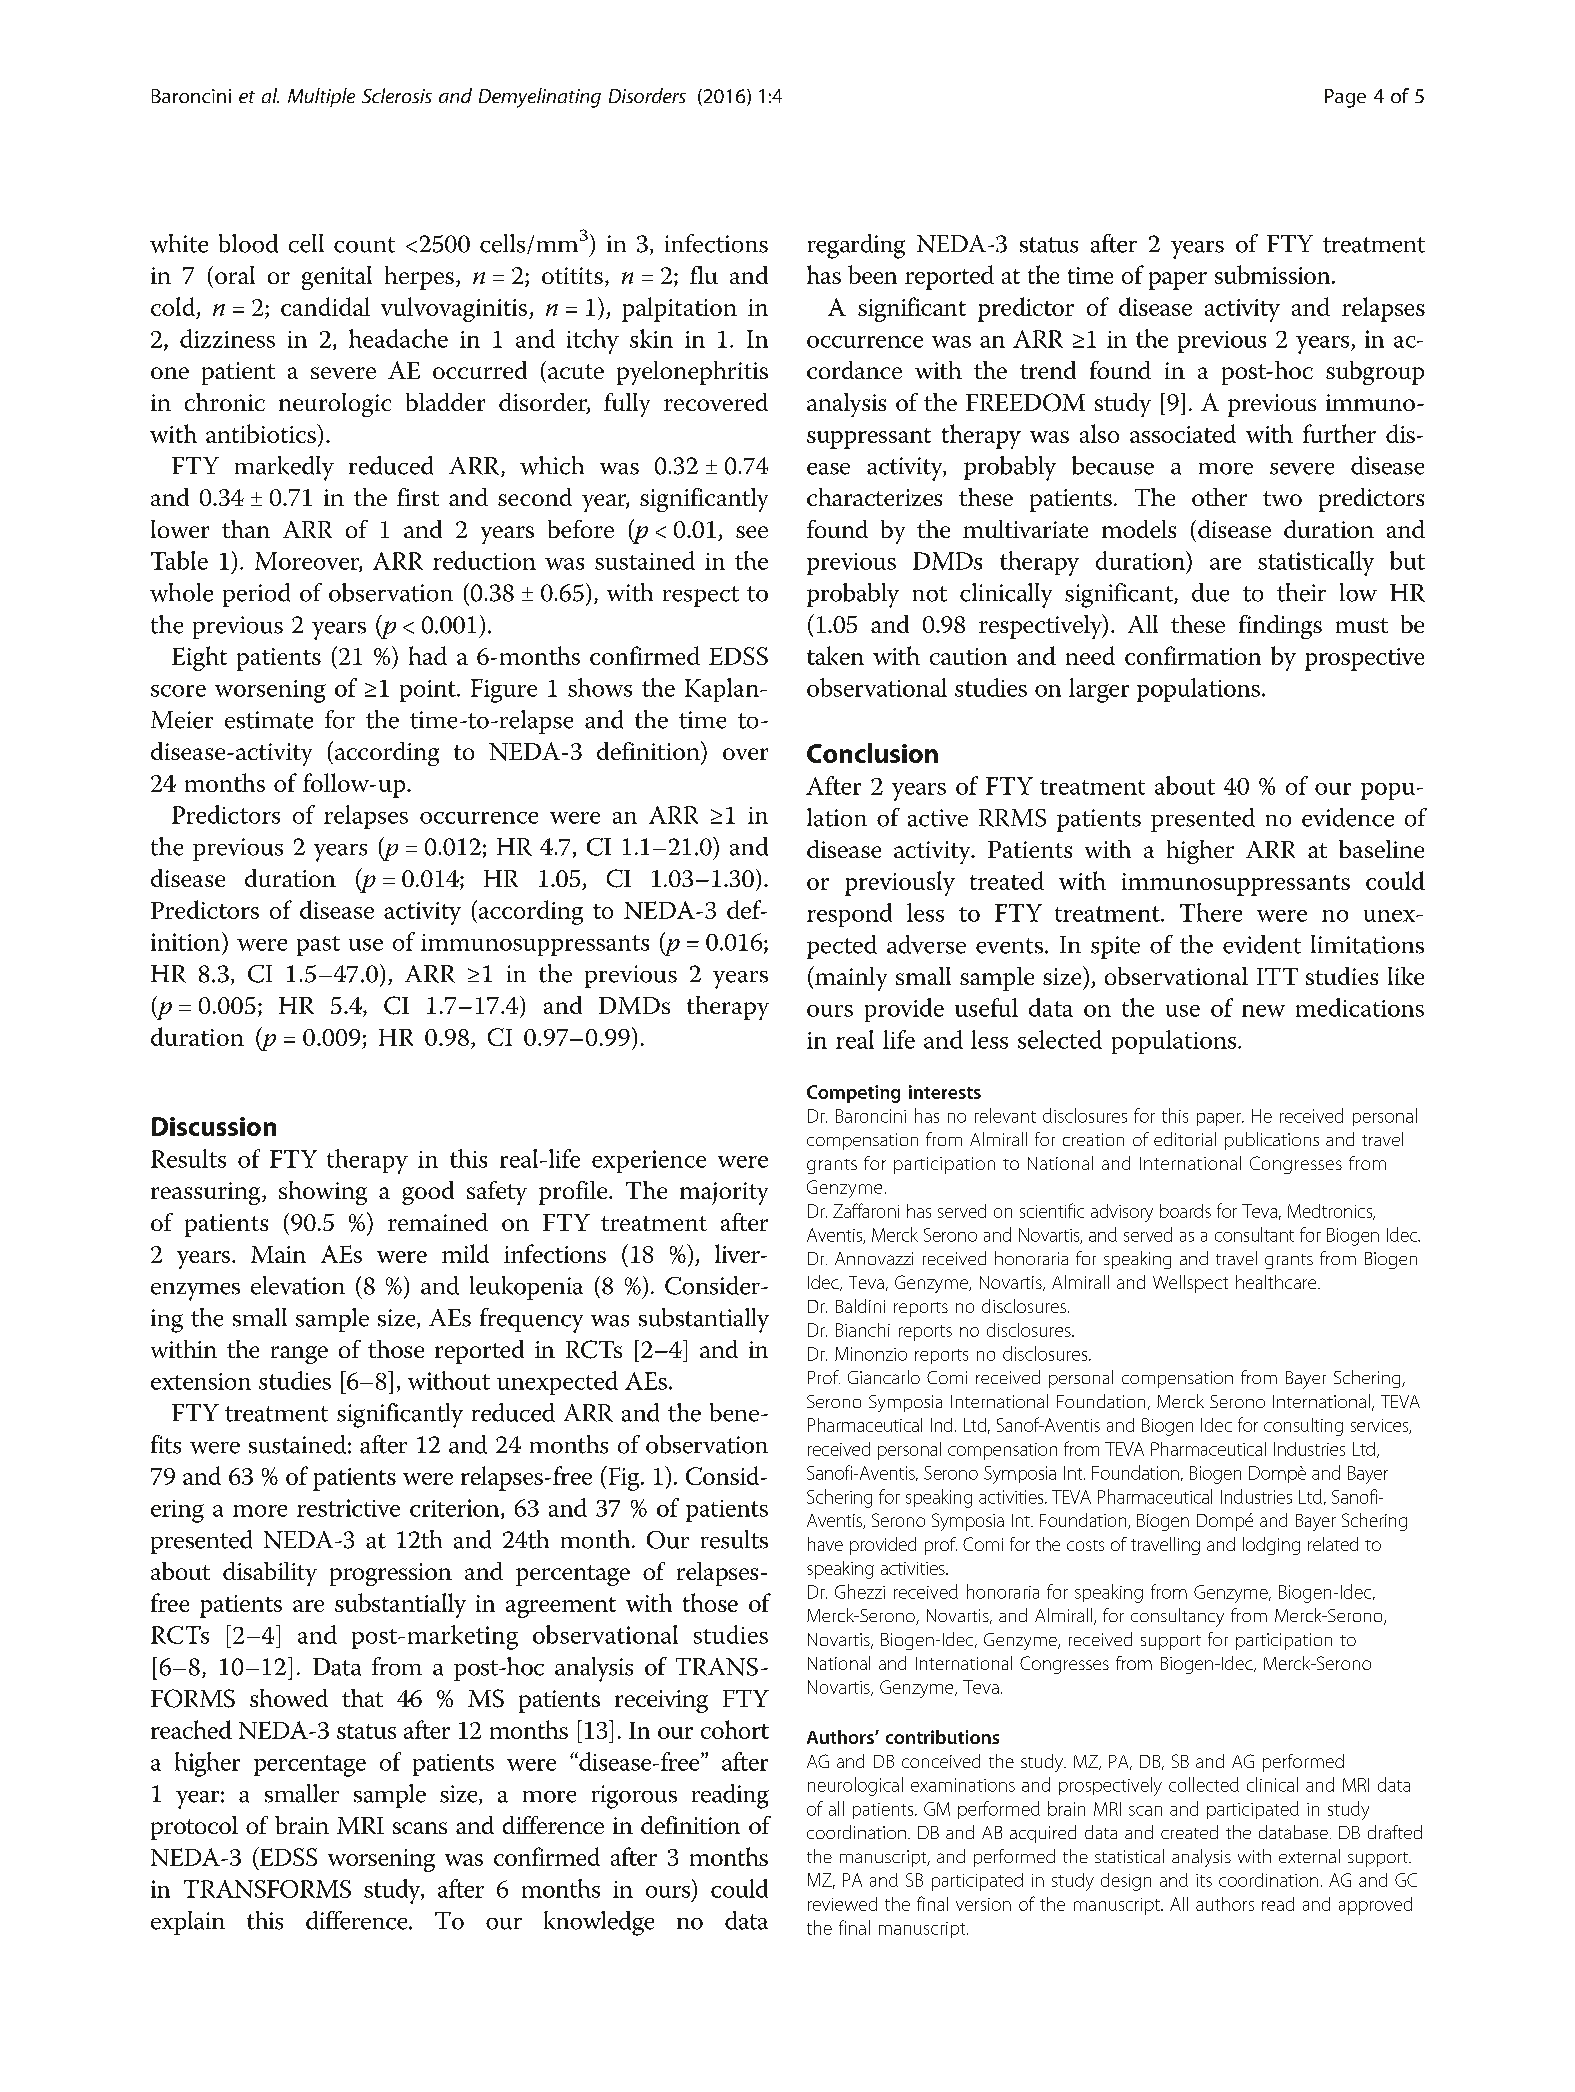 Image resolution: width=1575 pixels, height=2092 pixels. What do you see at coordinates (1193, 655) in the screenshot?
I see `confirmation` at bounding box center [1193, 655].
